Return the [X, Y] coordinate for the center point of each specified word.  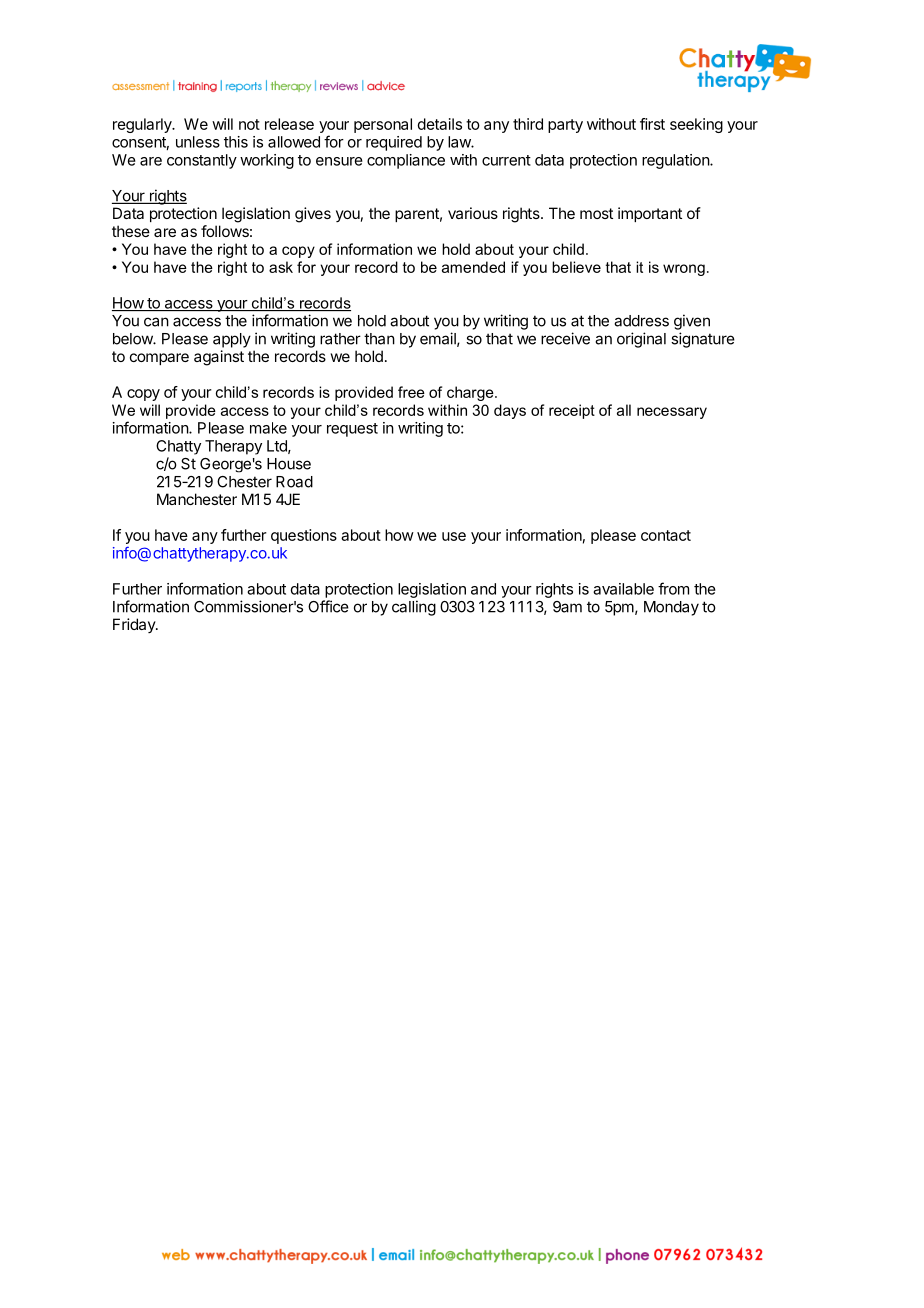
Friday [135, 625]
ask [281, 267]
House [289, 464]
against [219, 358]
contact [666, 535]
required [394, 143]
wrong [684, 270]
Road [294, 482]
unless [198, 142]
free [411, 392]
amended [473, 267]
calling [414, 608]
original [641, 340]
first [652, 124]
